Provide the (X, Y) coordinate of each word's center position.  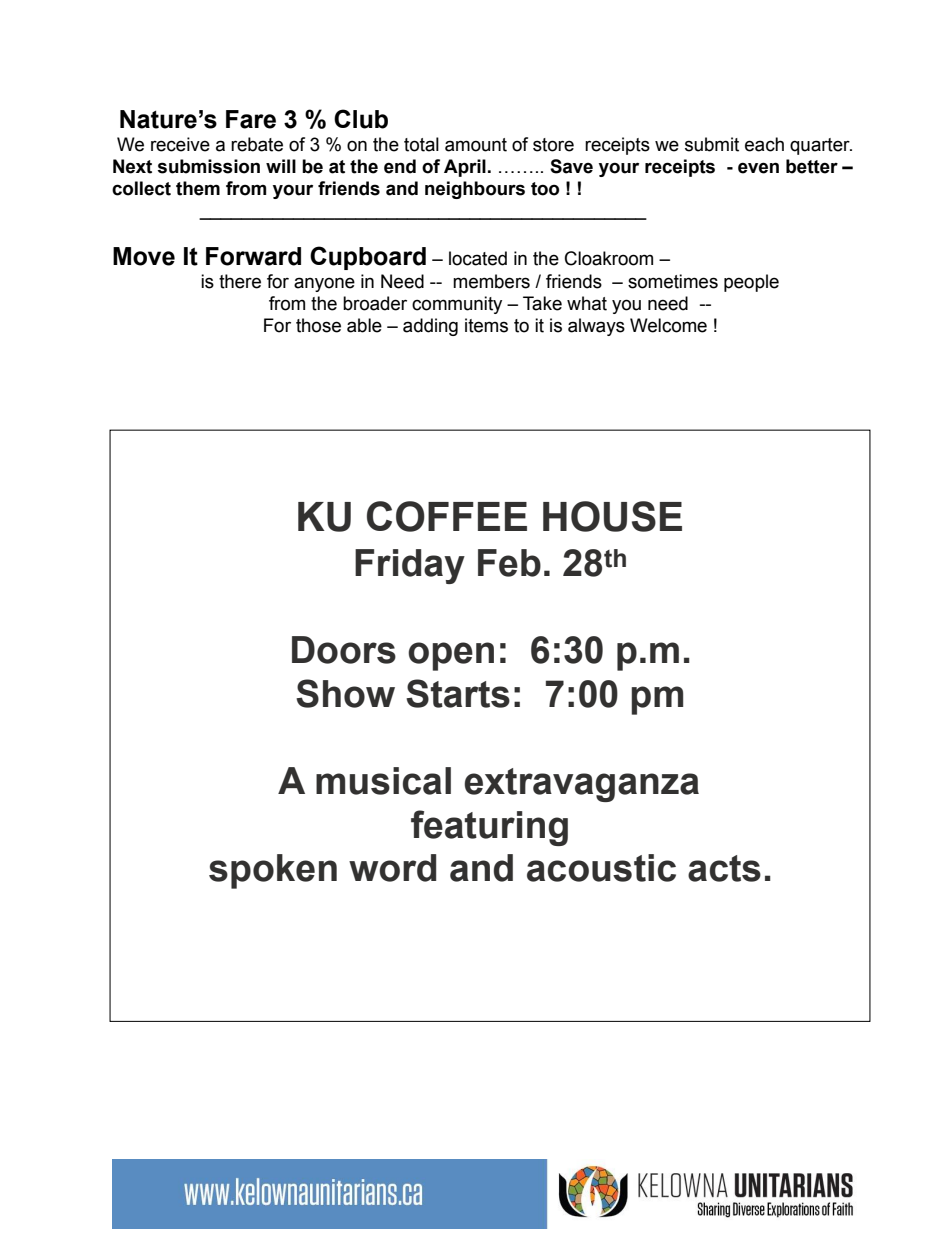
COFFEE (447, 516)
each (764, 144)
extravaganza (581, 785)
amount (476, 145)
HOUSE (612, 516)
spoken (273, 871)
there (240, 281)
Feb (509, 563)
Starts (458, 693)
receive (180, 144)
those (318, 325)
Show (345, 693)
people (751, 283)
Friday (410, 566)
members (491, 281)
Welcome (668, 325)
